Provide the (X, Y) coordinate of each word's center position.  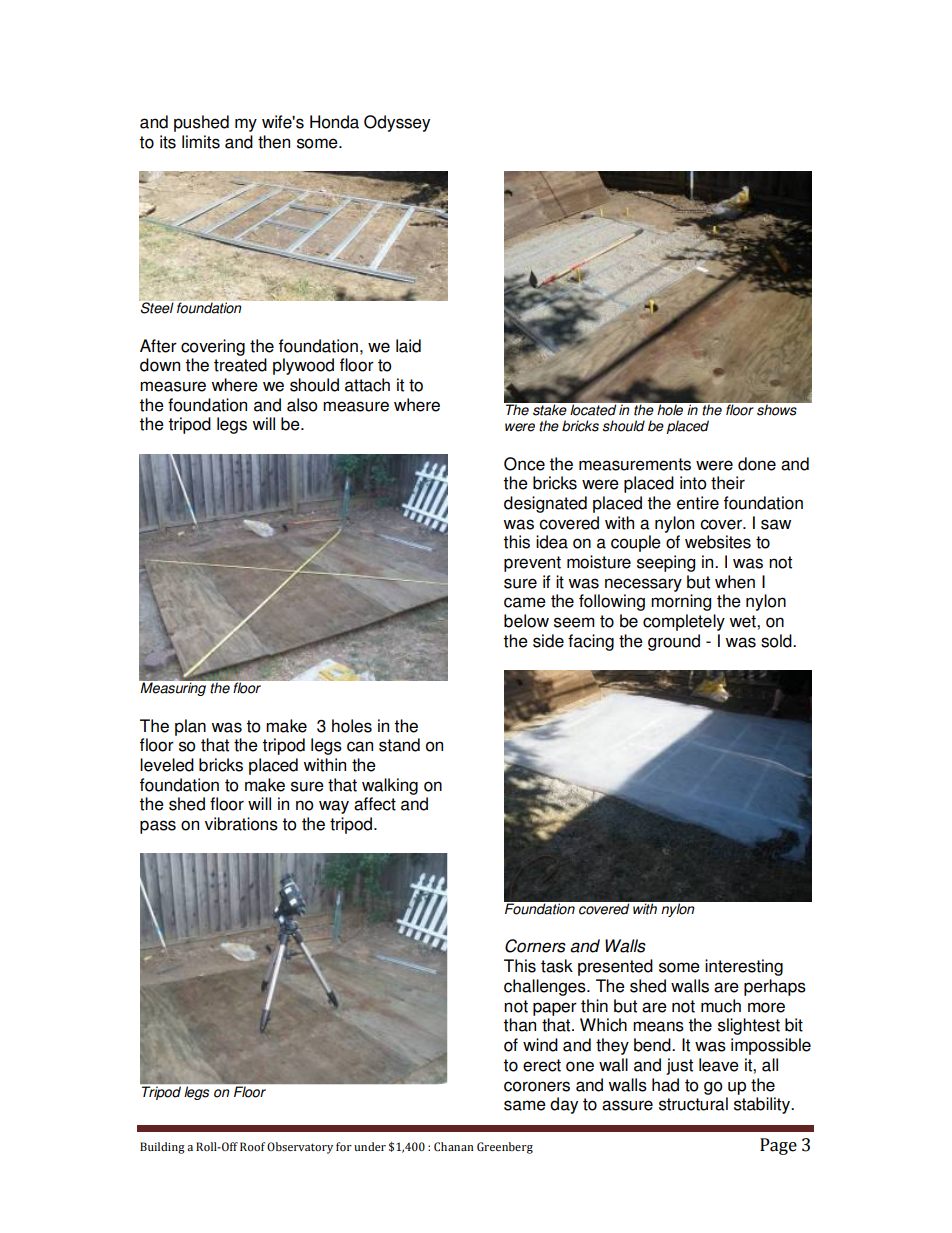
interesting (744, 967)
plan (190, 727)
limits (201, 142)
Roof (252, 1146)
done (757, 464)
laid (408, 346)
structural (693, 1104)
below (526, 621)
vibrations (241, 824)
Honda (334, 122)
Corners (535, 946)
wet (743, 621)
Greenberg (505, 1148)
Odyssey (397, 123)
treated (240, 365)
